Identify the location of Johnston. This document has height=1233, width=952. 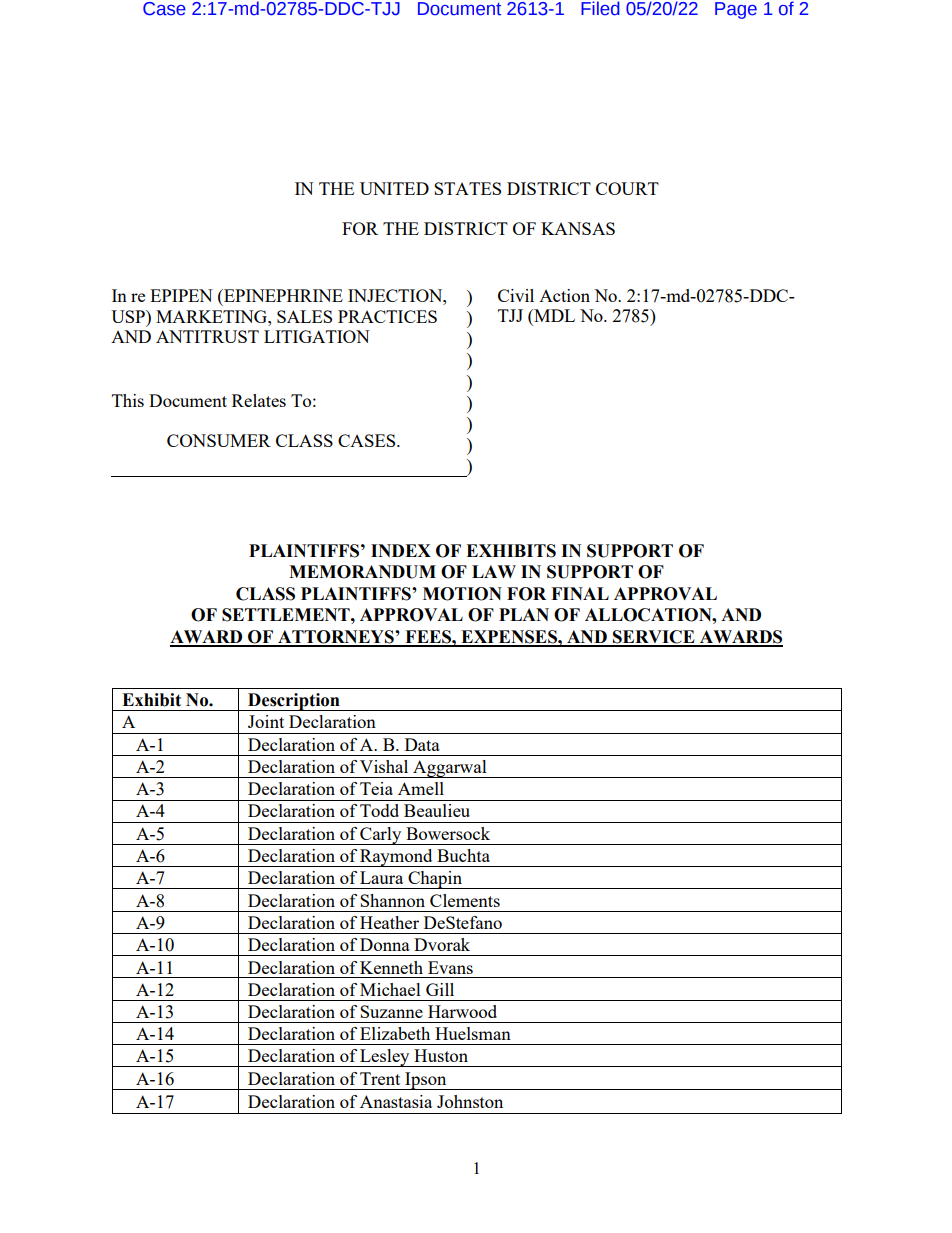
(470, 1101).
